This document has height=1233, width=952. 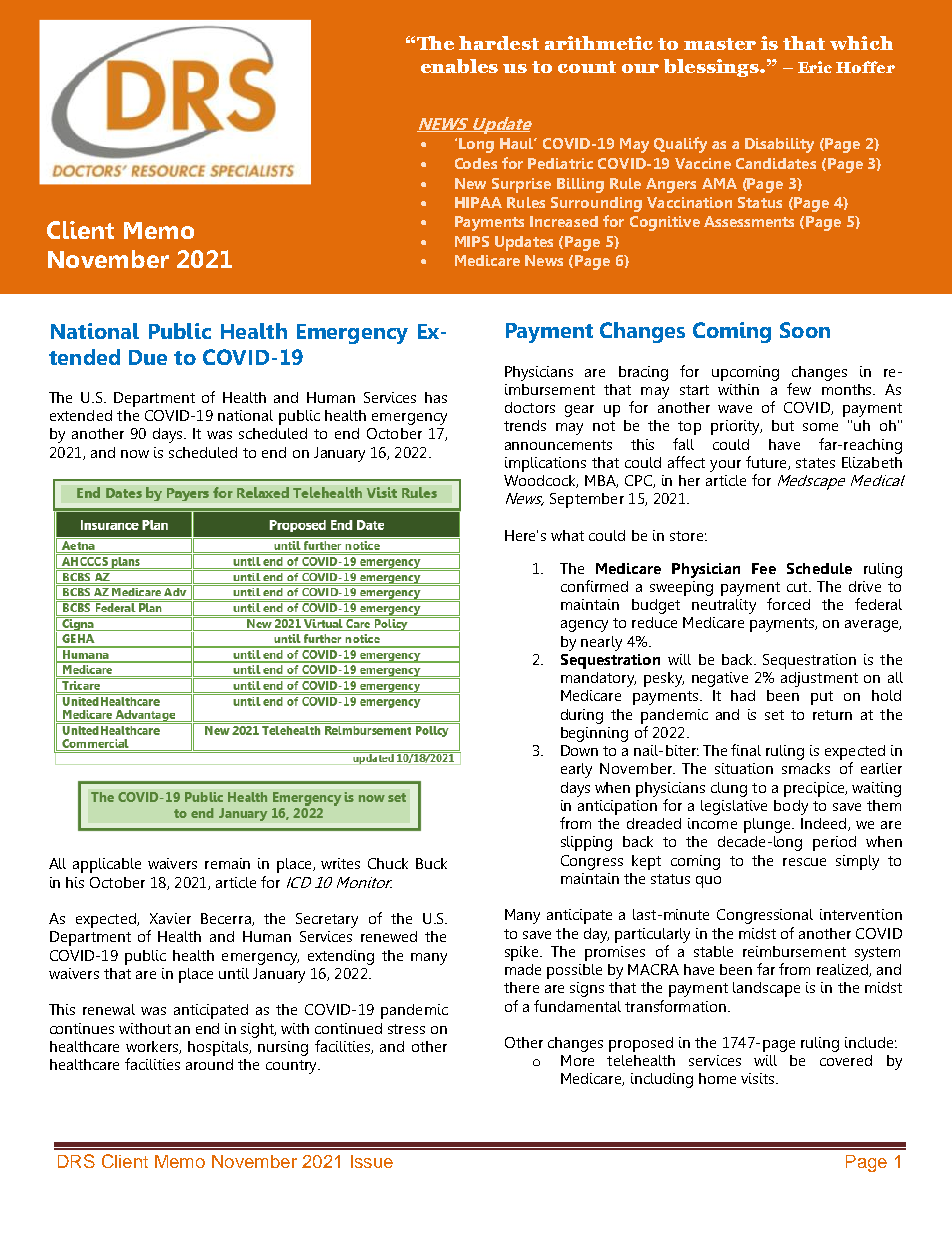 I want to click on around, so click(x=209, y=1064).
